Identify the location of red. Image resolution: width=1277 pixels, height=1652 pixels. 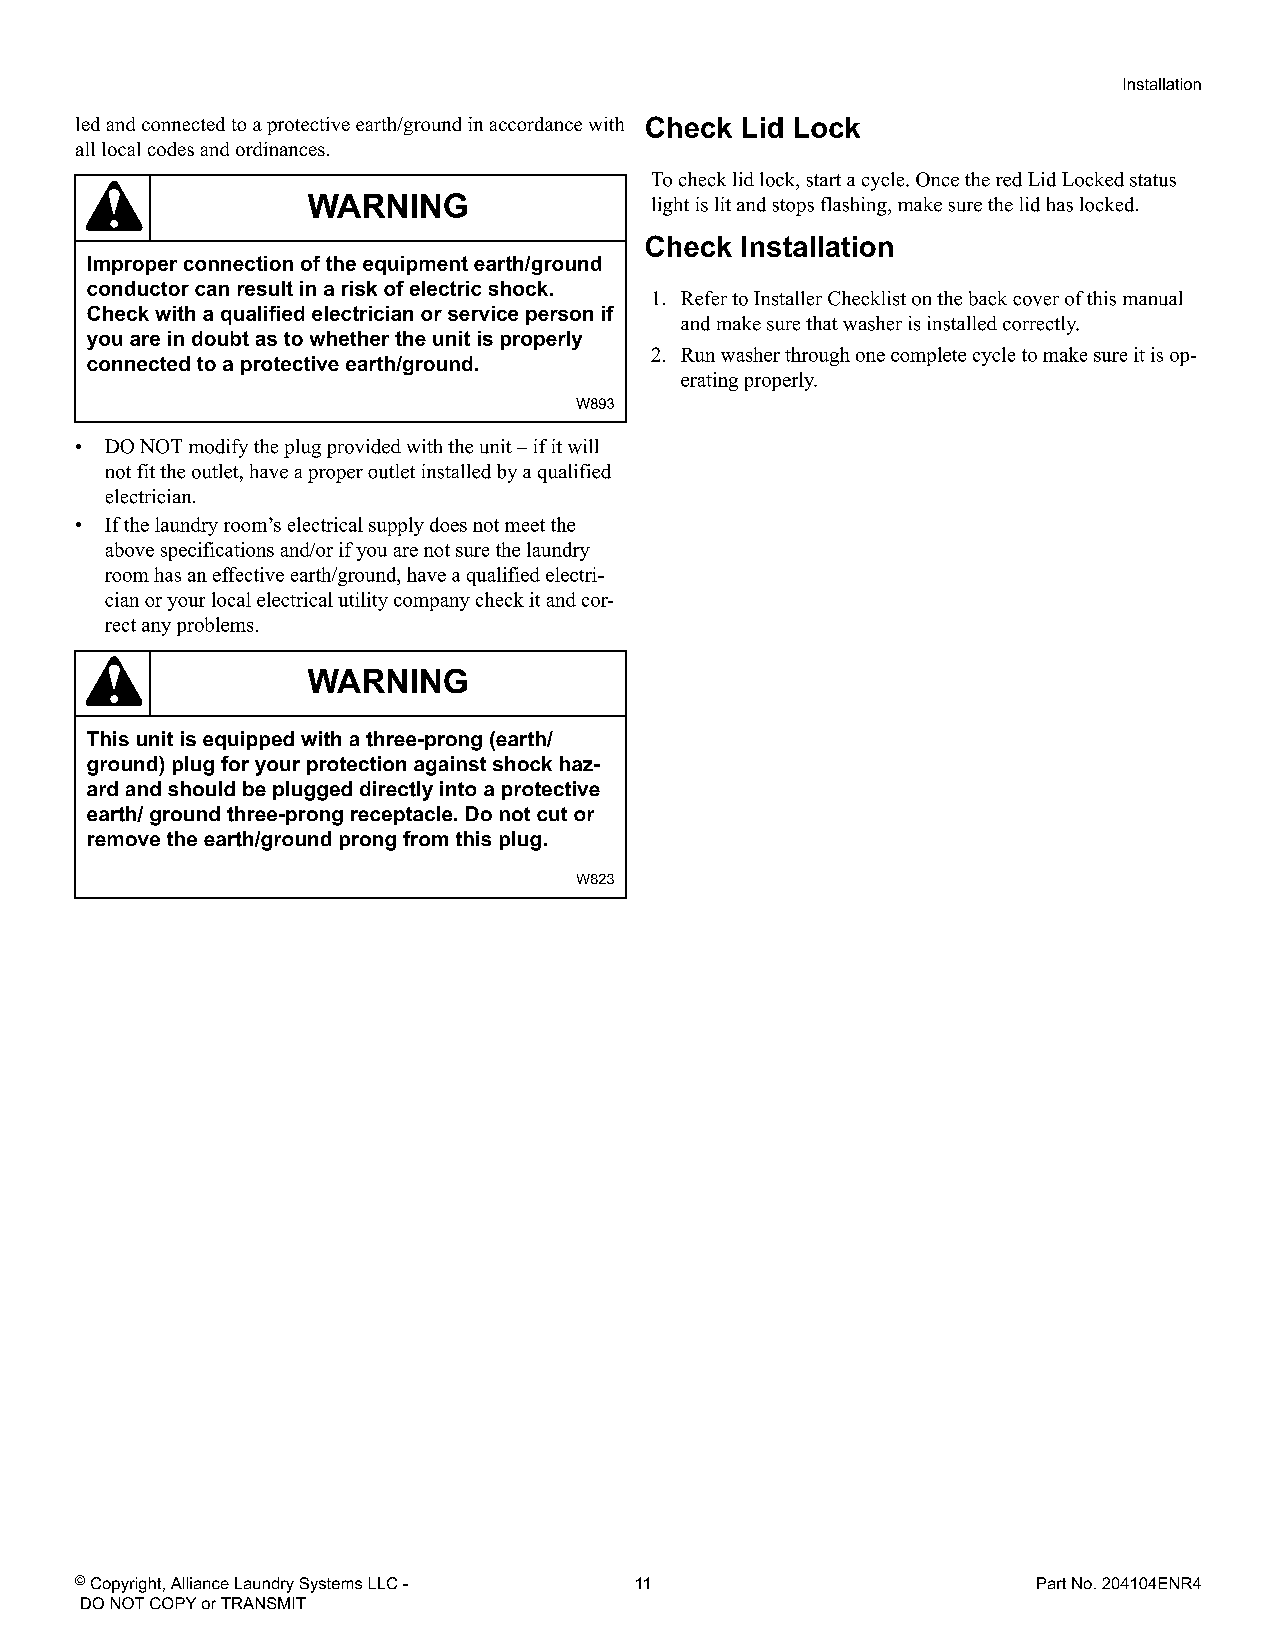
(1009, 179).
